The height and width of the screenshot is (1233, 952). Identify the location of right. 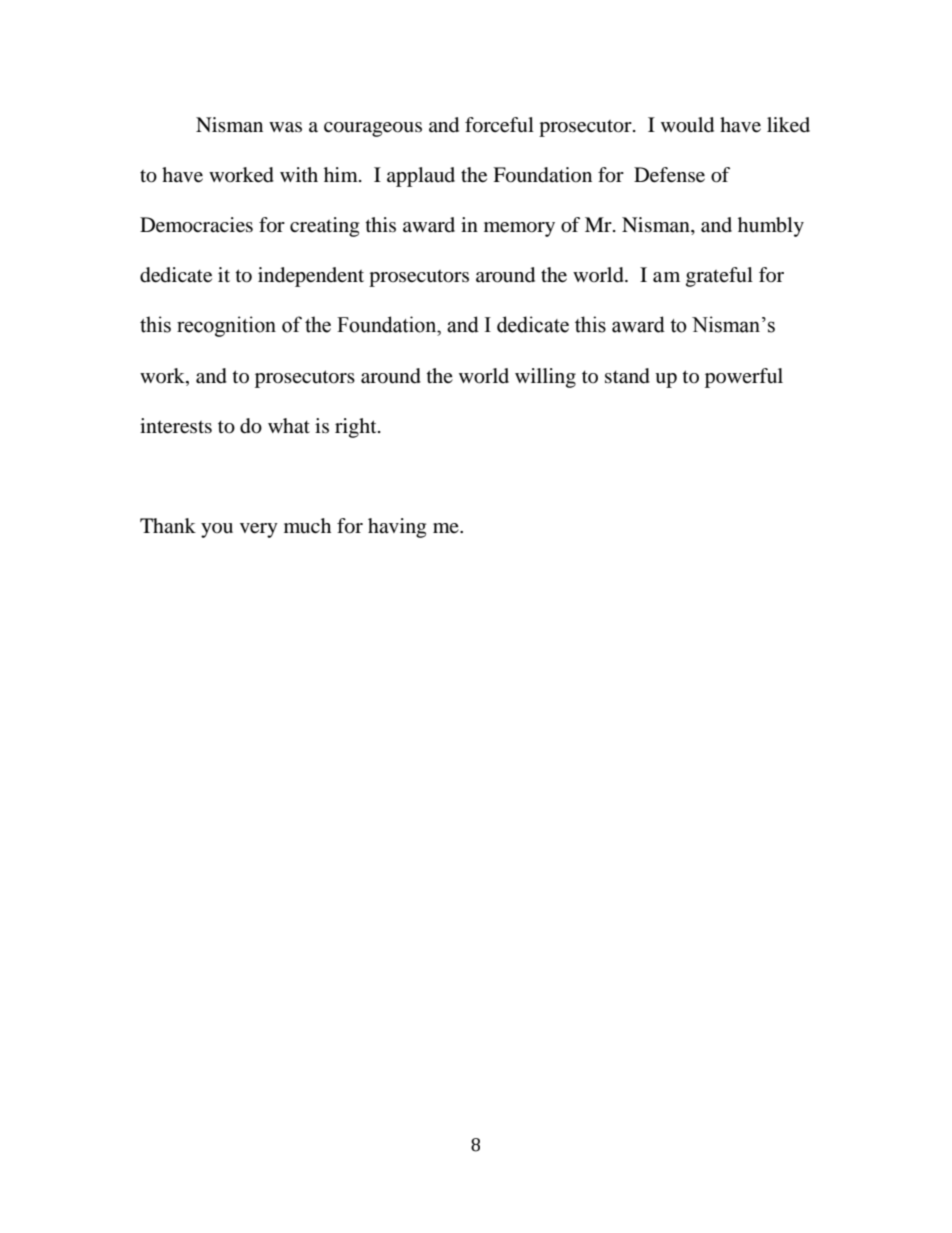
(357, 428).
